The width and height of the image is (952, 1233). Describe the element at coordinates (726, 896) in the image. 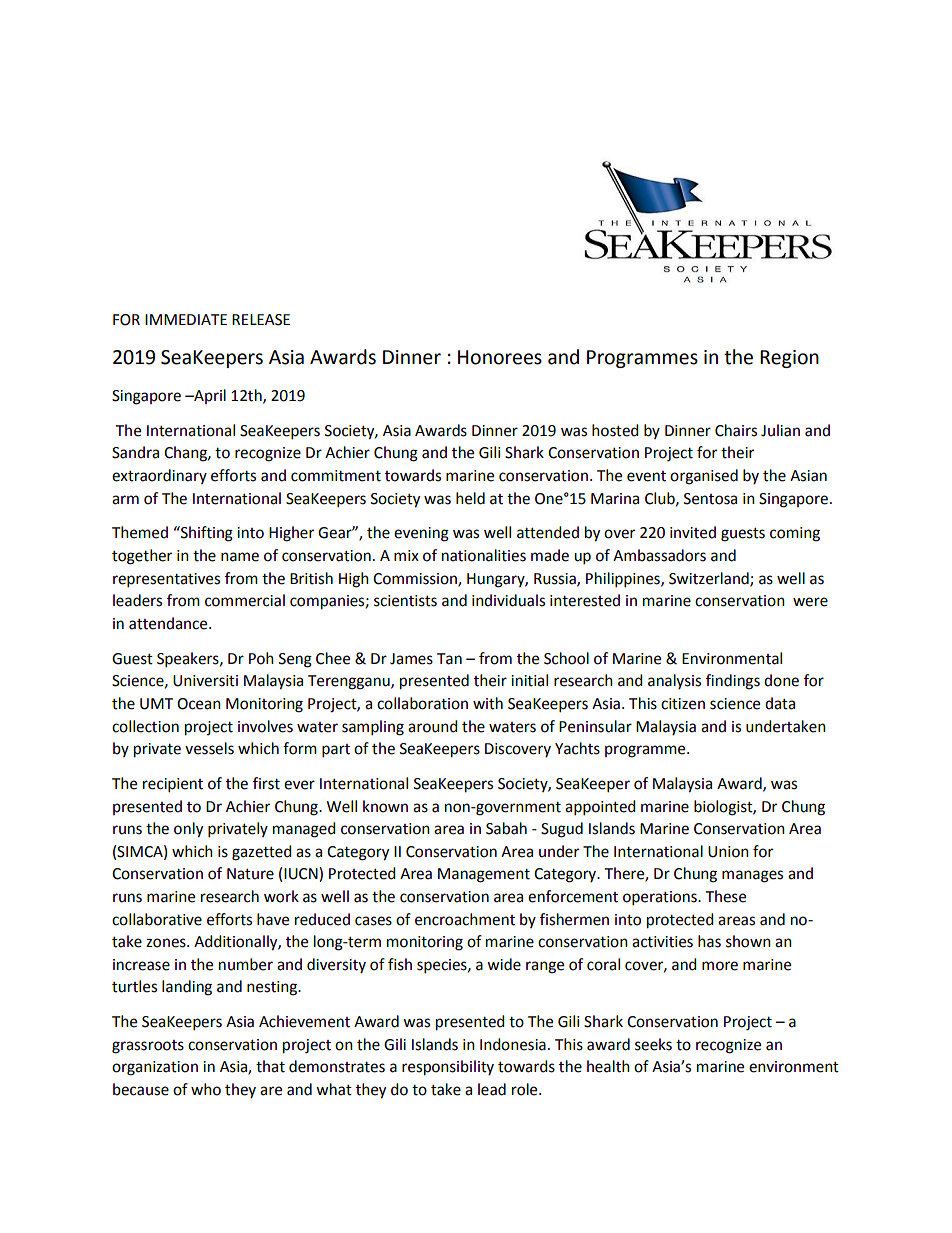

I see `These` at that location.
